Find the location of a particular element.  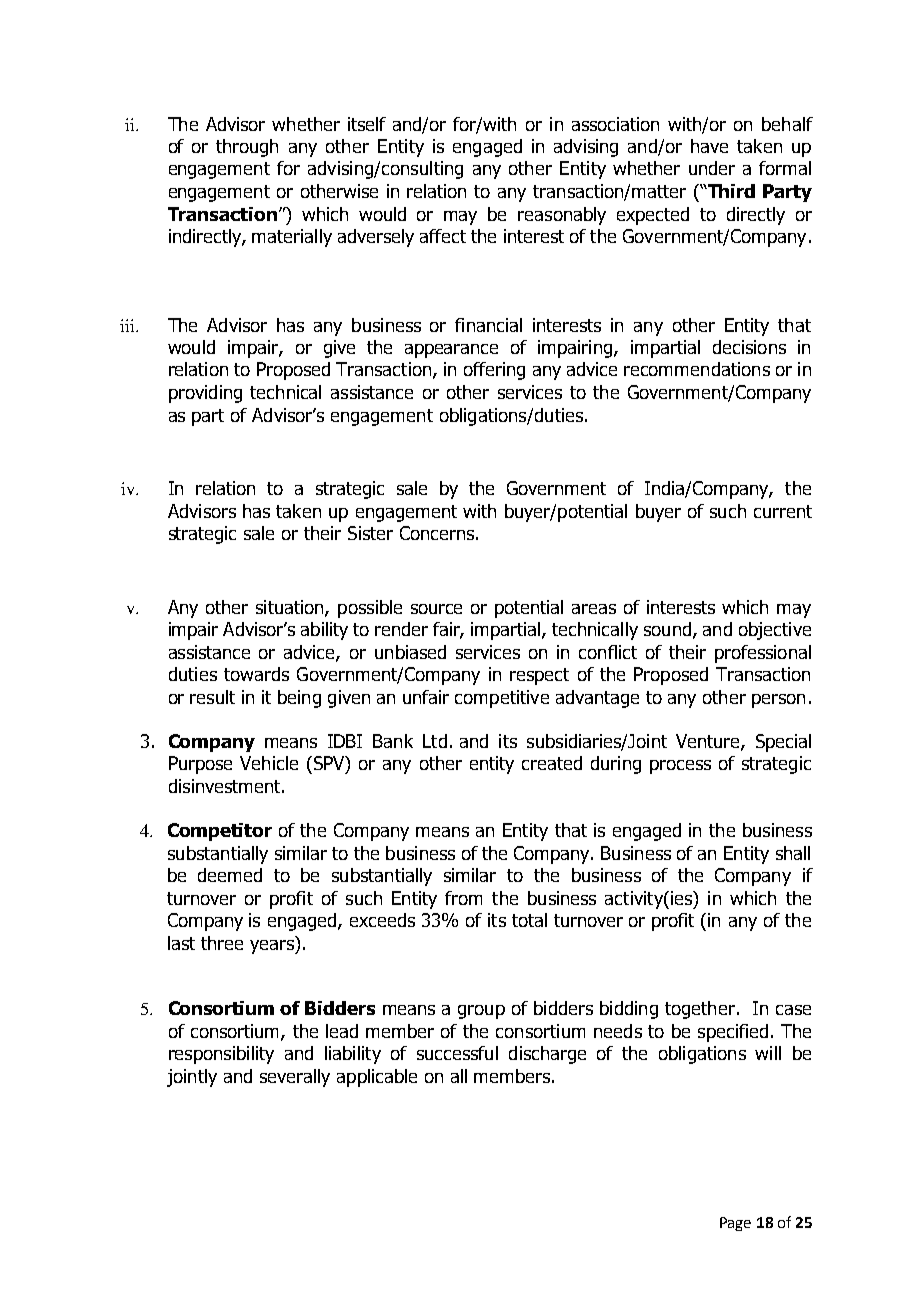

applicable is located at coordinates (377, 1078).
